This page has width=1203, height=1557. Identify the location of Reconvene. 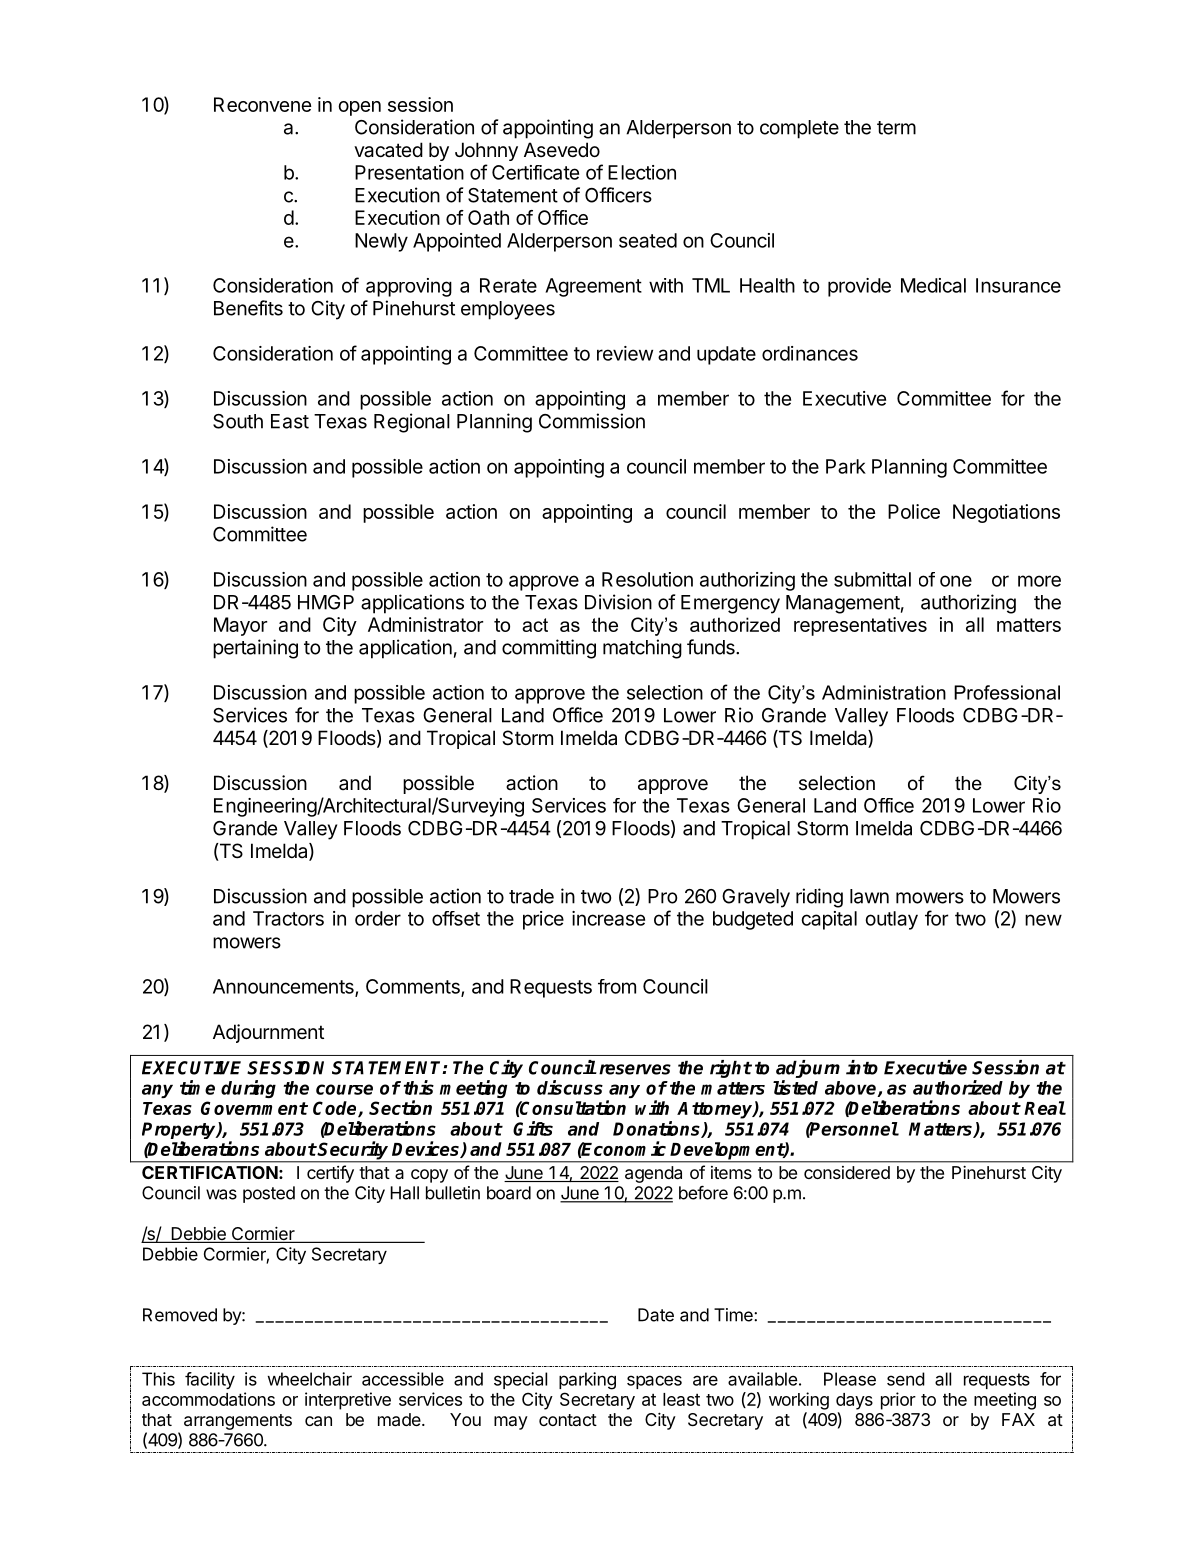
(263, 104).
